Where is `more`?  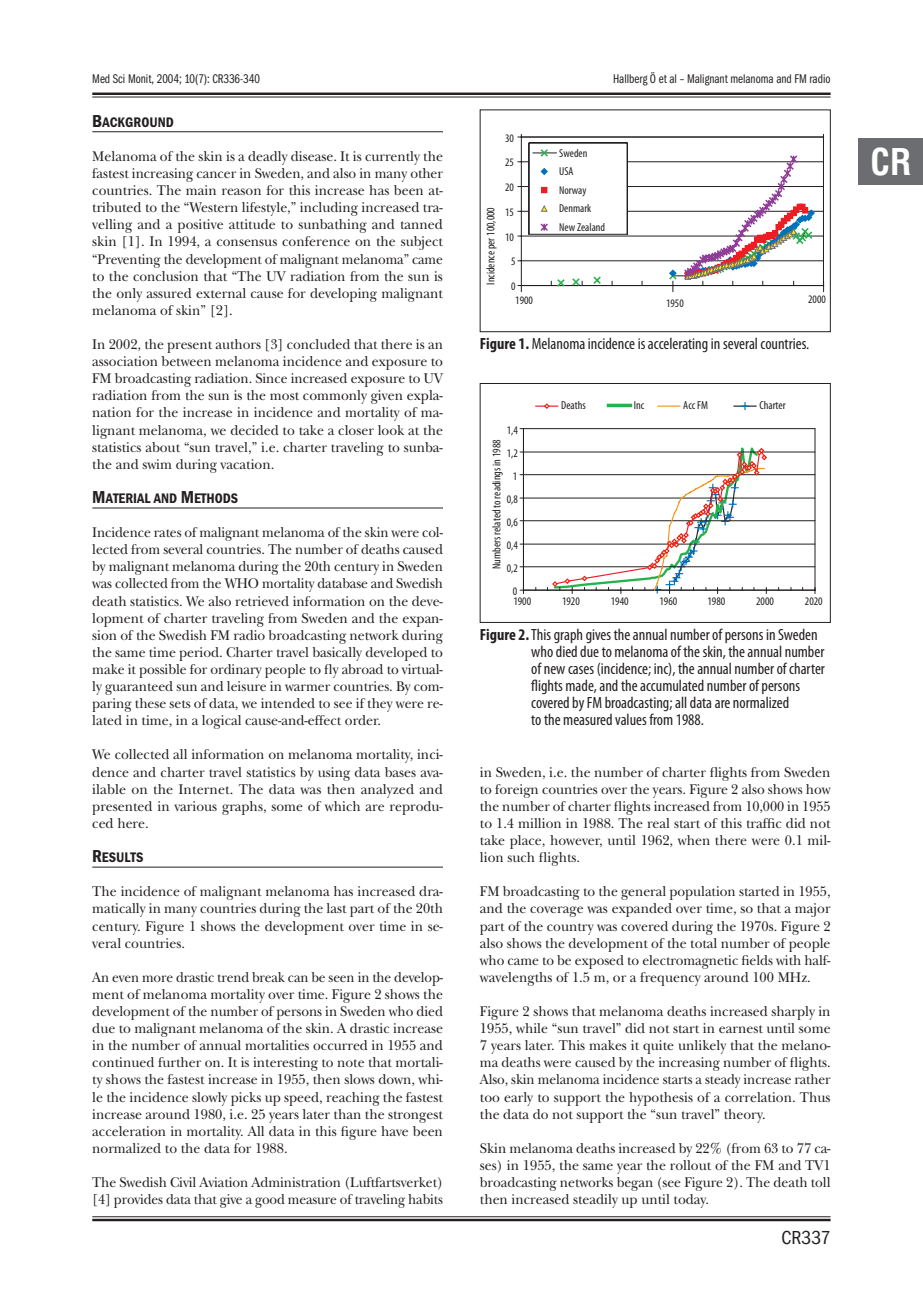
more is located at coordinates (157, 978).
